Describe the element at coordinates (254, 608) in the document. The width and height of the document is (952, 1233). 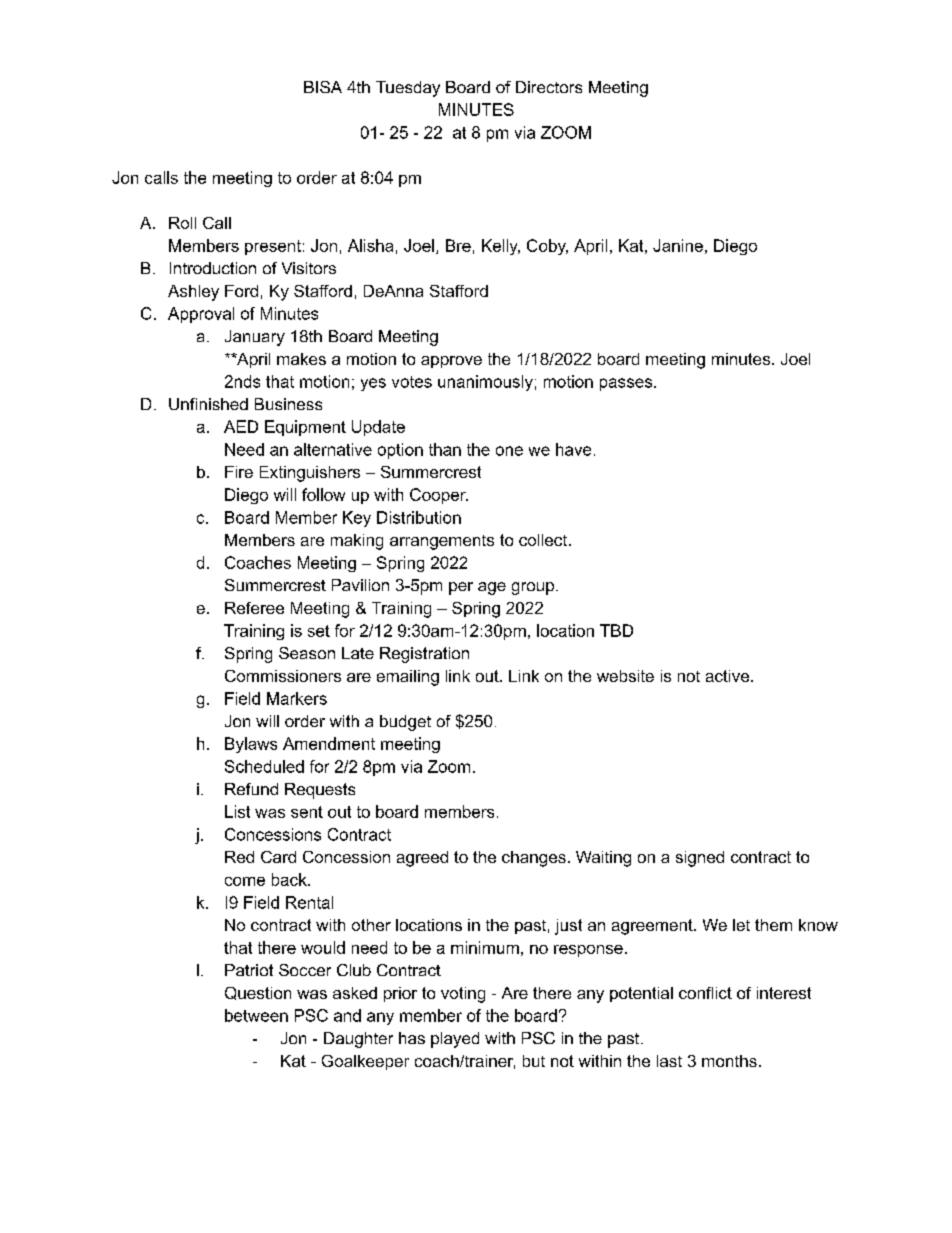
I see `Referee` at that location.
